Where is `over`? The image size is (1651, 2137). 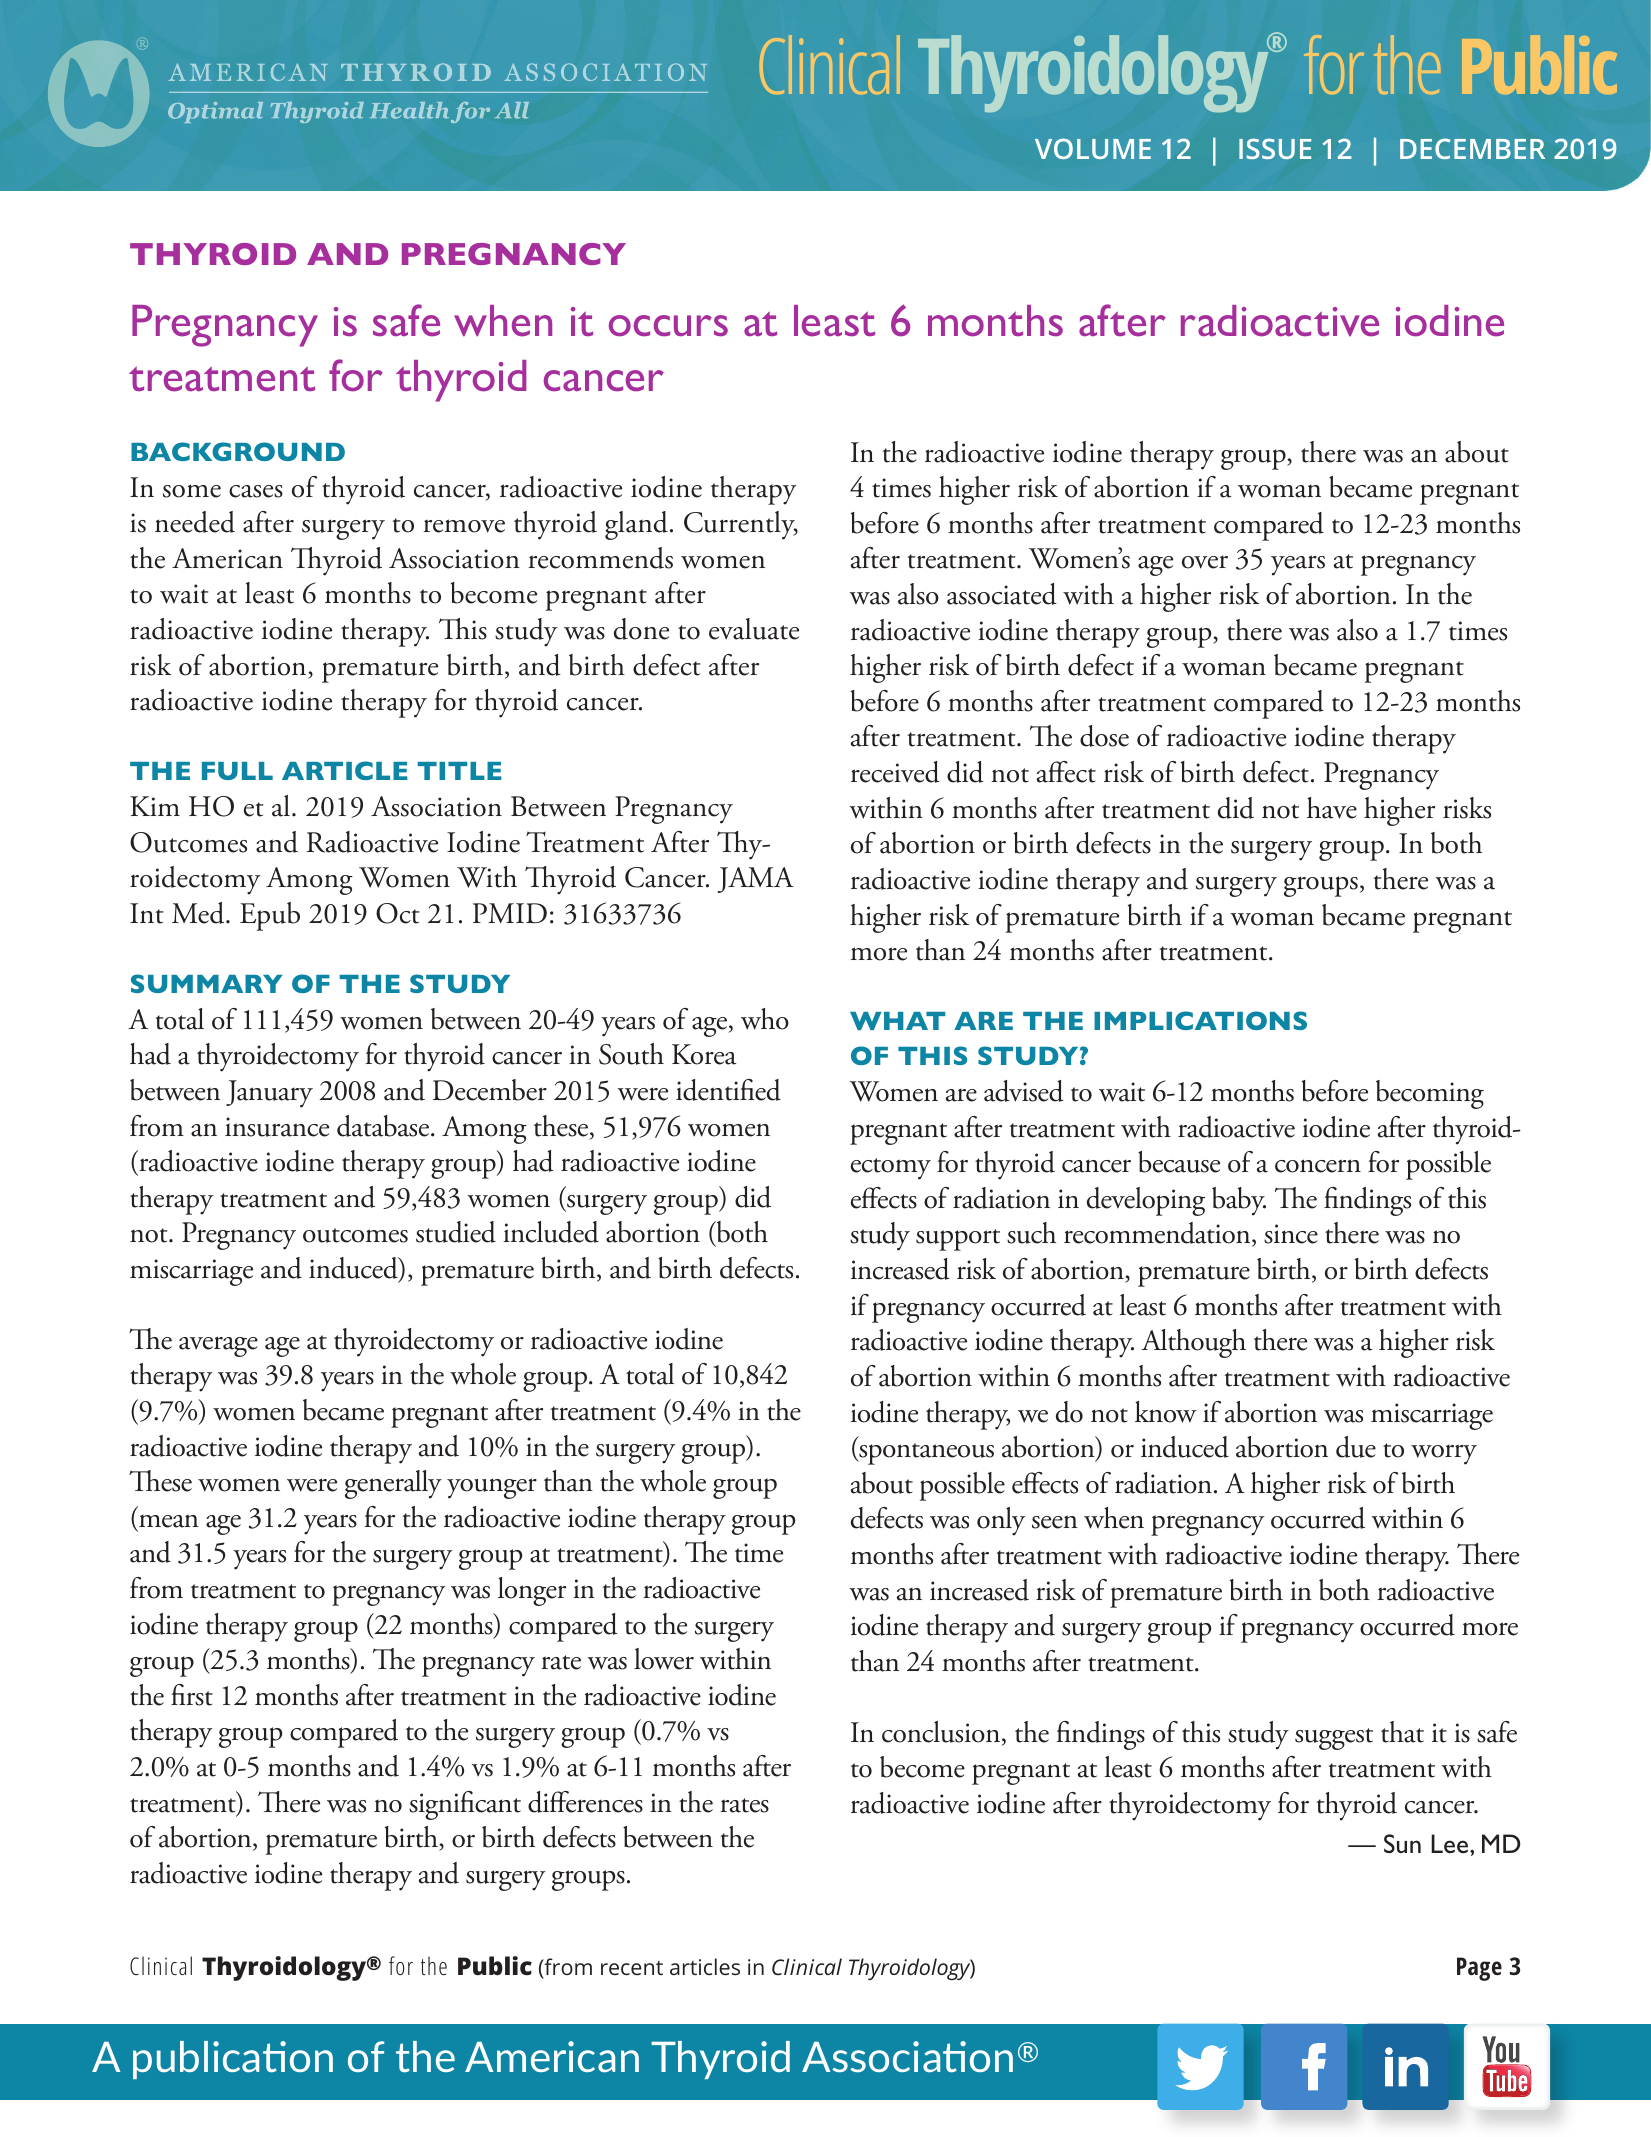 over is located at coordinates (1205, 562).
